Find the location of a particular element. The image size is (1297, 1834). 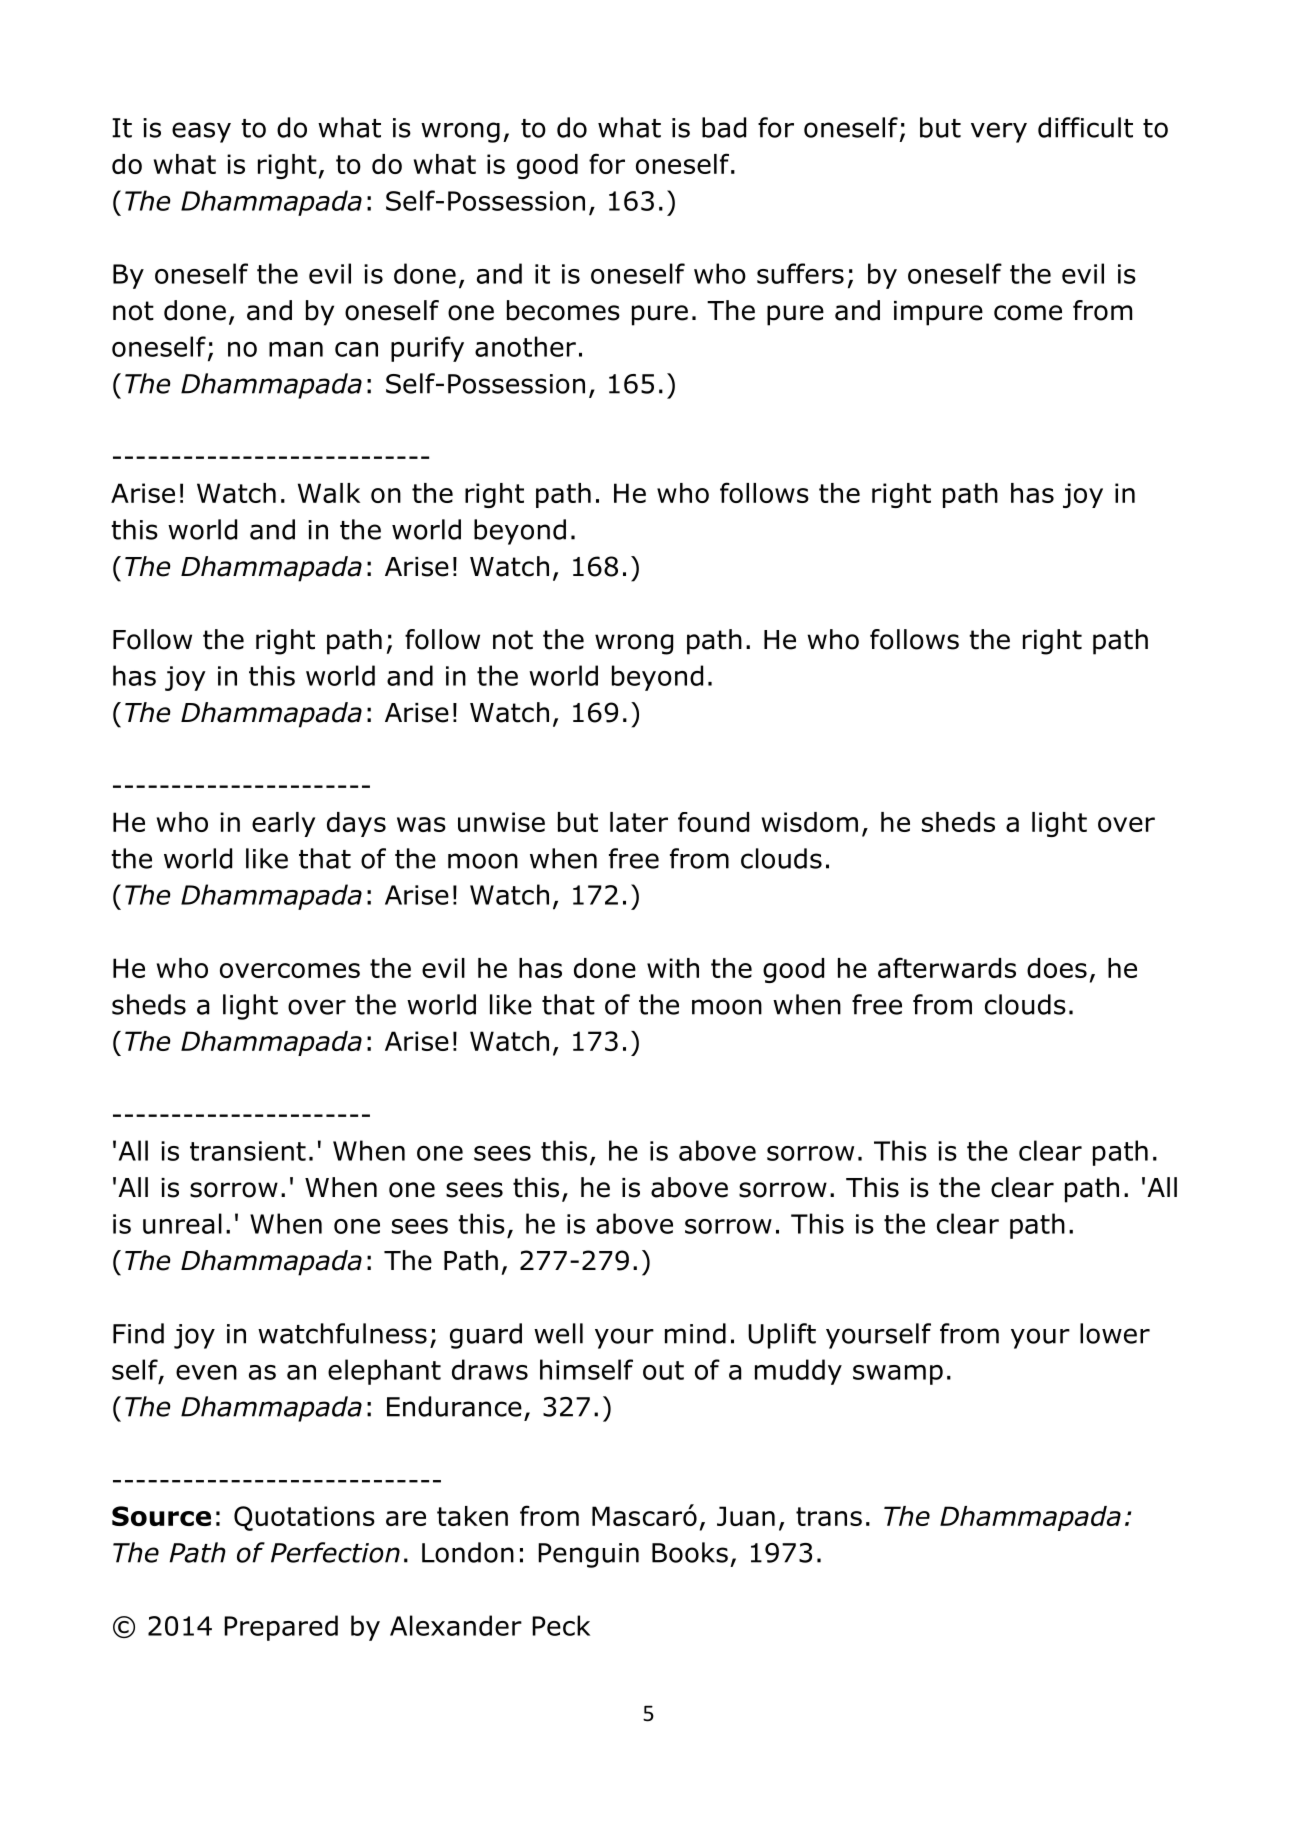

Juan is located at coordinates (746, 1516).
